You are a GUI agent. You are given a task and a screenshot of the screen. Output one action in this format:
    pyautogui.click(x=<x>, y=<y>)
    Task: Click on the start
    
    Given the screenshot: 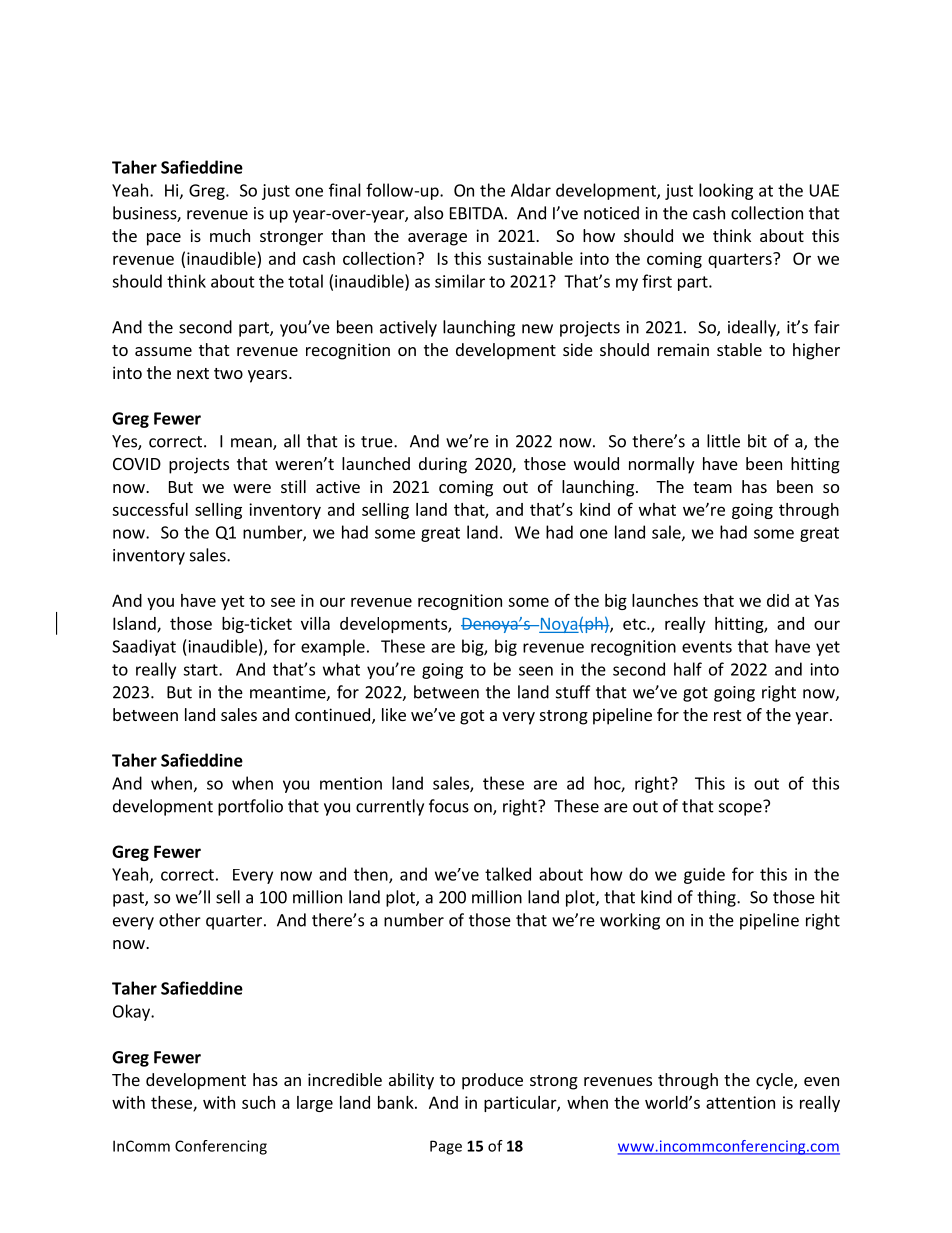 What is the action you would take?
    pyautogui.click(x=201, y=670)
